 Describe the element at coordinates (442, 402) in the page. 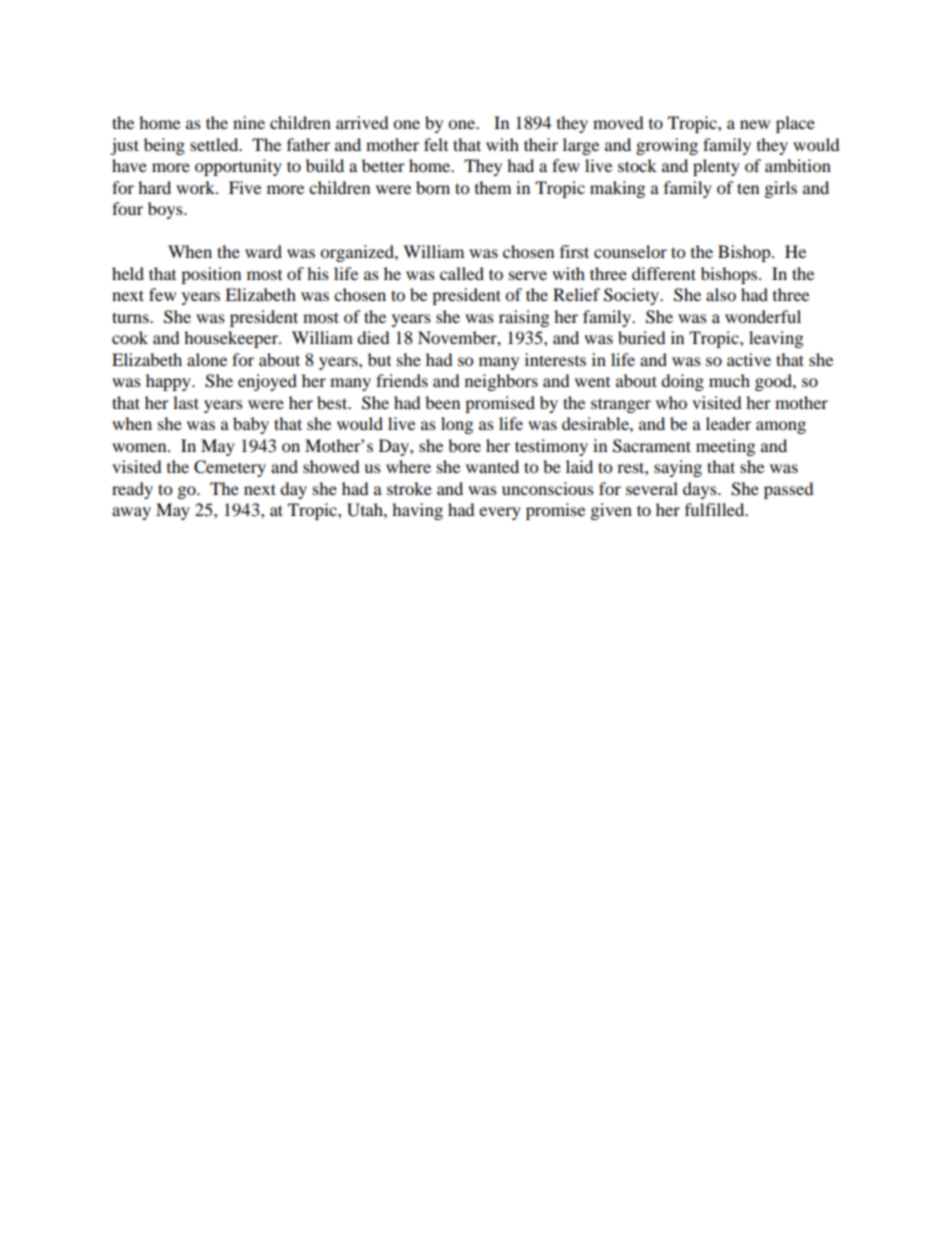

I see `been` at that location.
